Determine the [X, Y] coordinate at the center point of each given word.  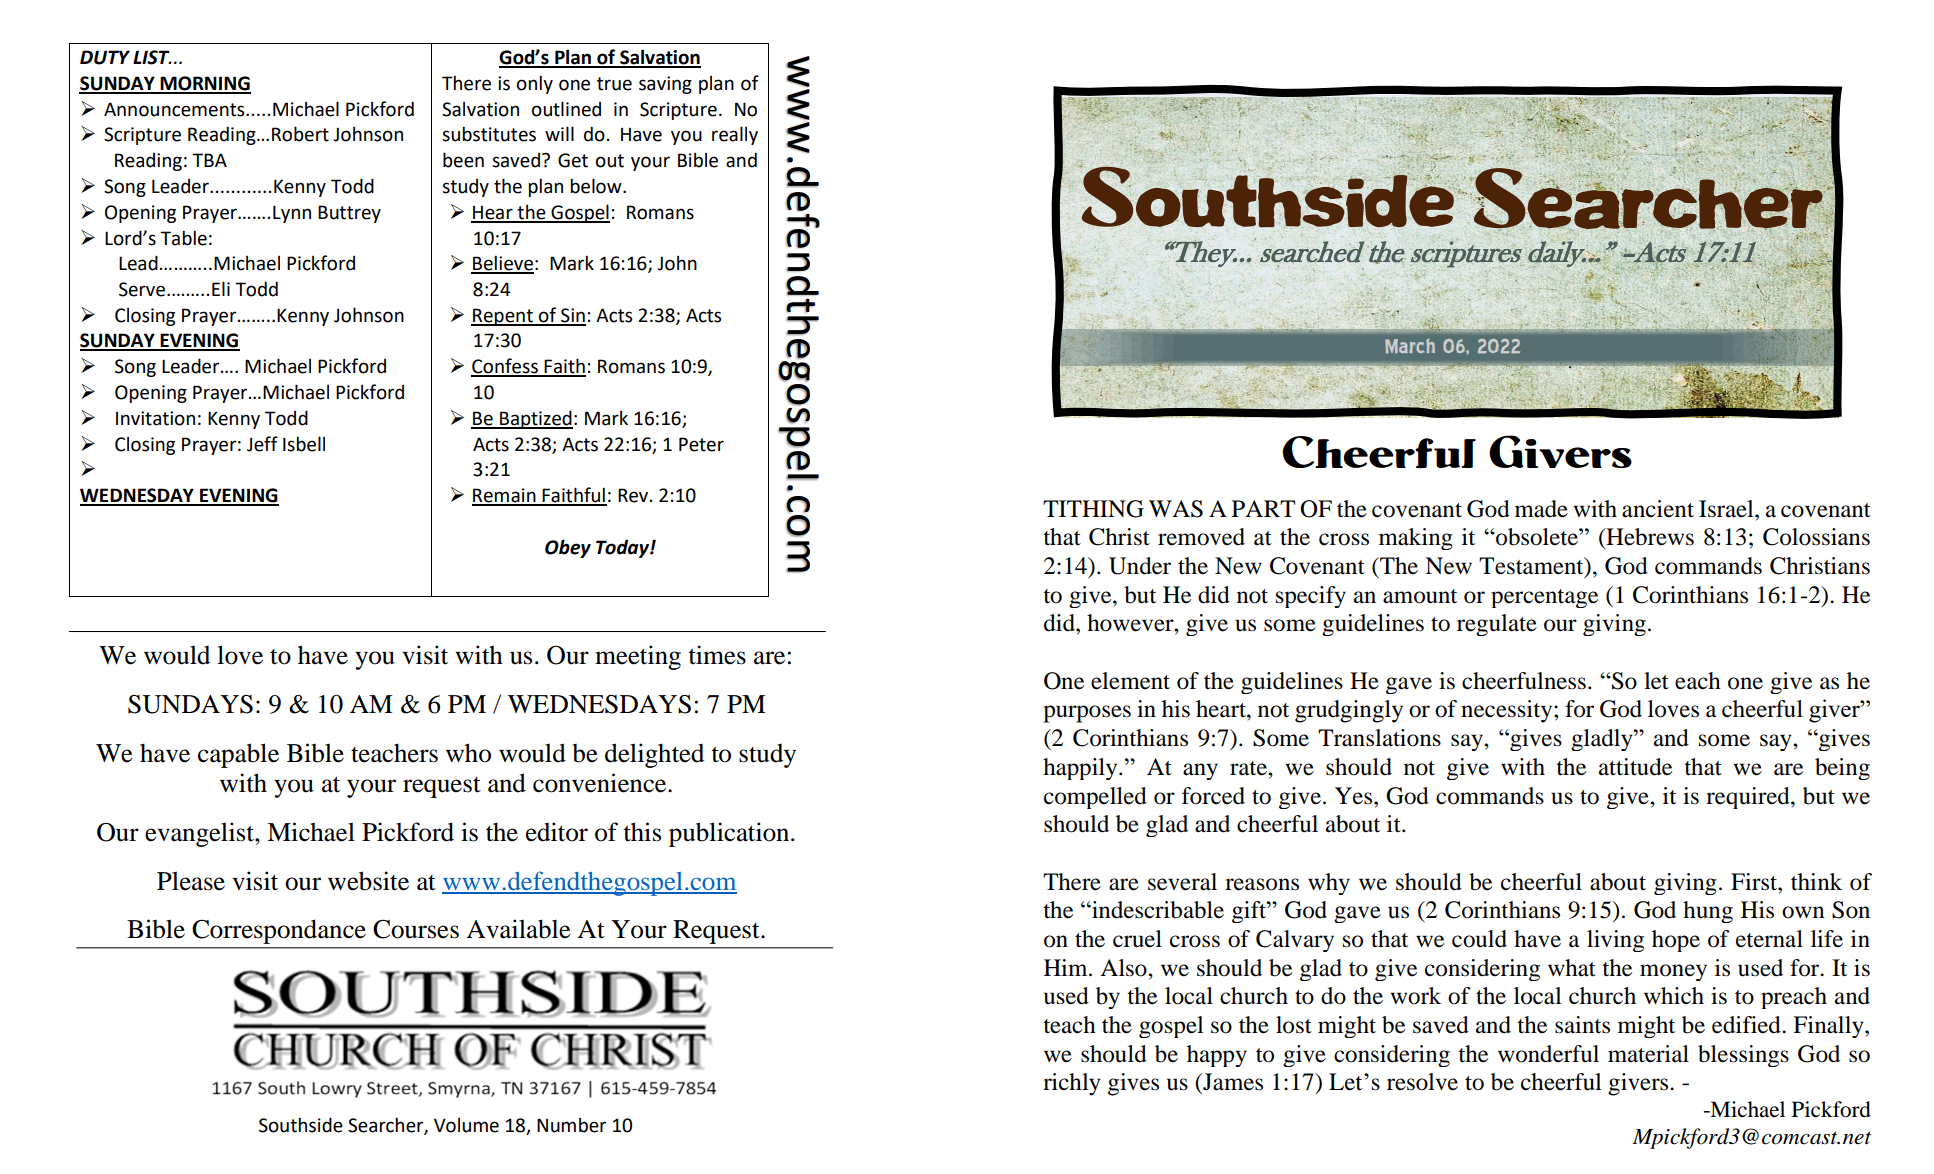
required [1749, 798]
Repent [503, 317]
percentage [1544, 598]
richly [1072, 1084]
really [735, 135]
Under [1140, 566]
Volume [466, 1125]
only [535, 84]
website [368, 881]
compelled [1095, 798]
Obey [568, 548]
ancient [1658, 509]
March [1410, 346]
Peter [701, 444]
